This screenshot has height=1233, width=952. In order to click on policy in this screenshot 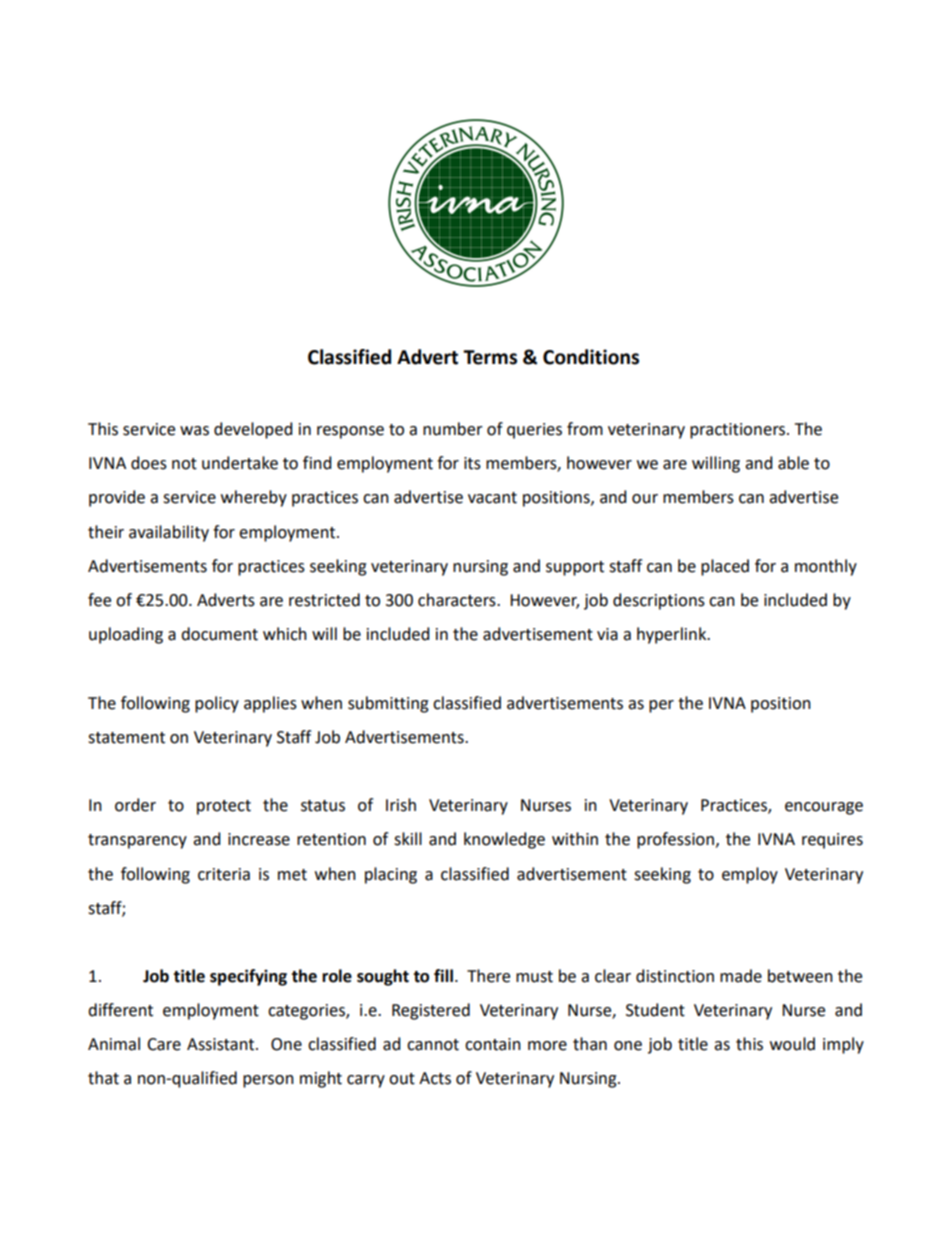, I will do `click(217, 704)`.
